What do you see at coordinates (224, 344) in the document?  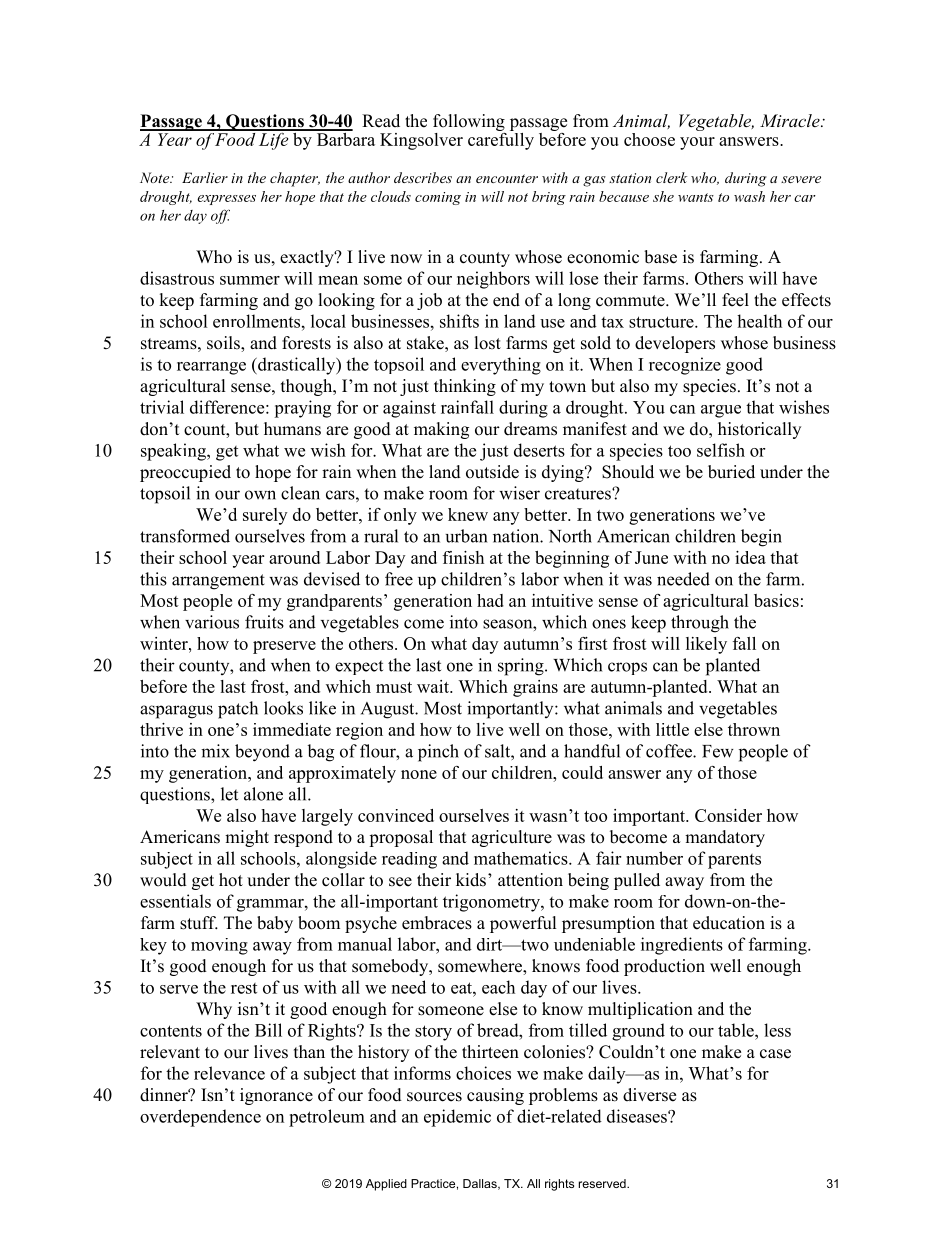 I see `soils` at bounding box center [224, 344].
